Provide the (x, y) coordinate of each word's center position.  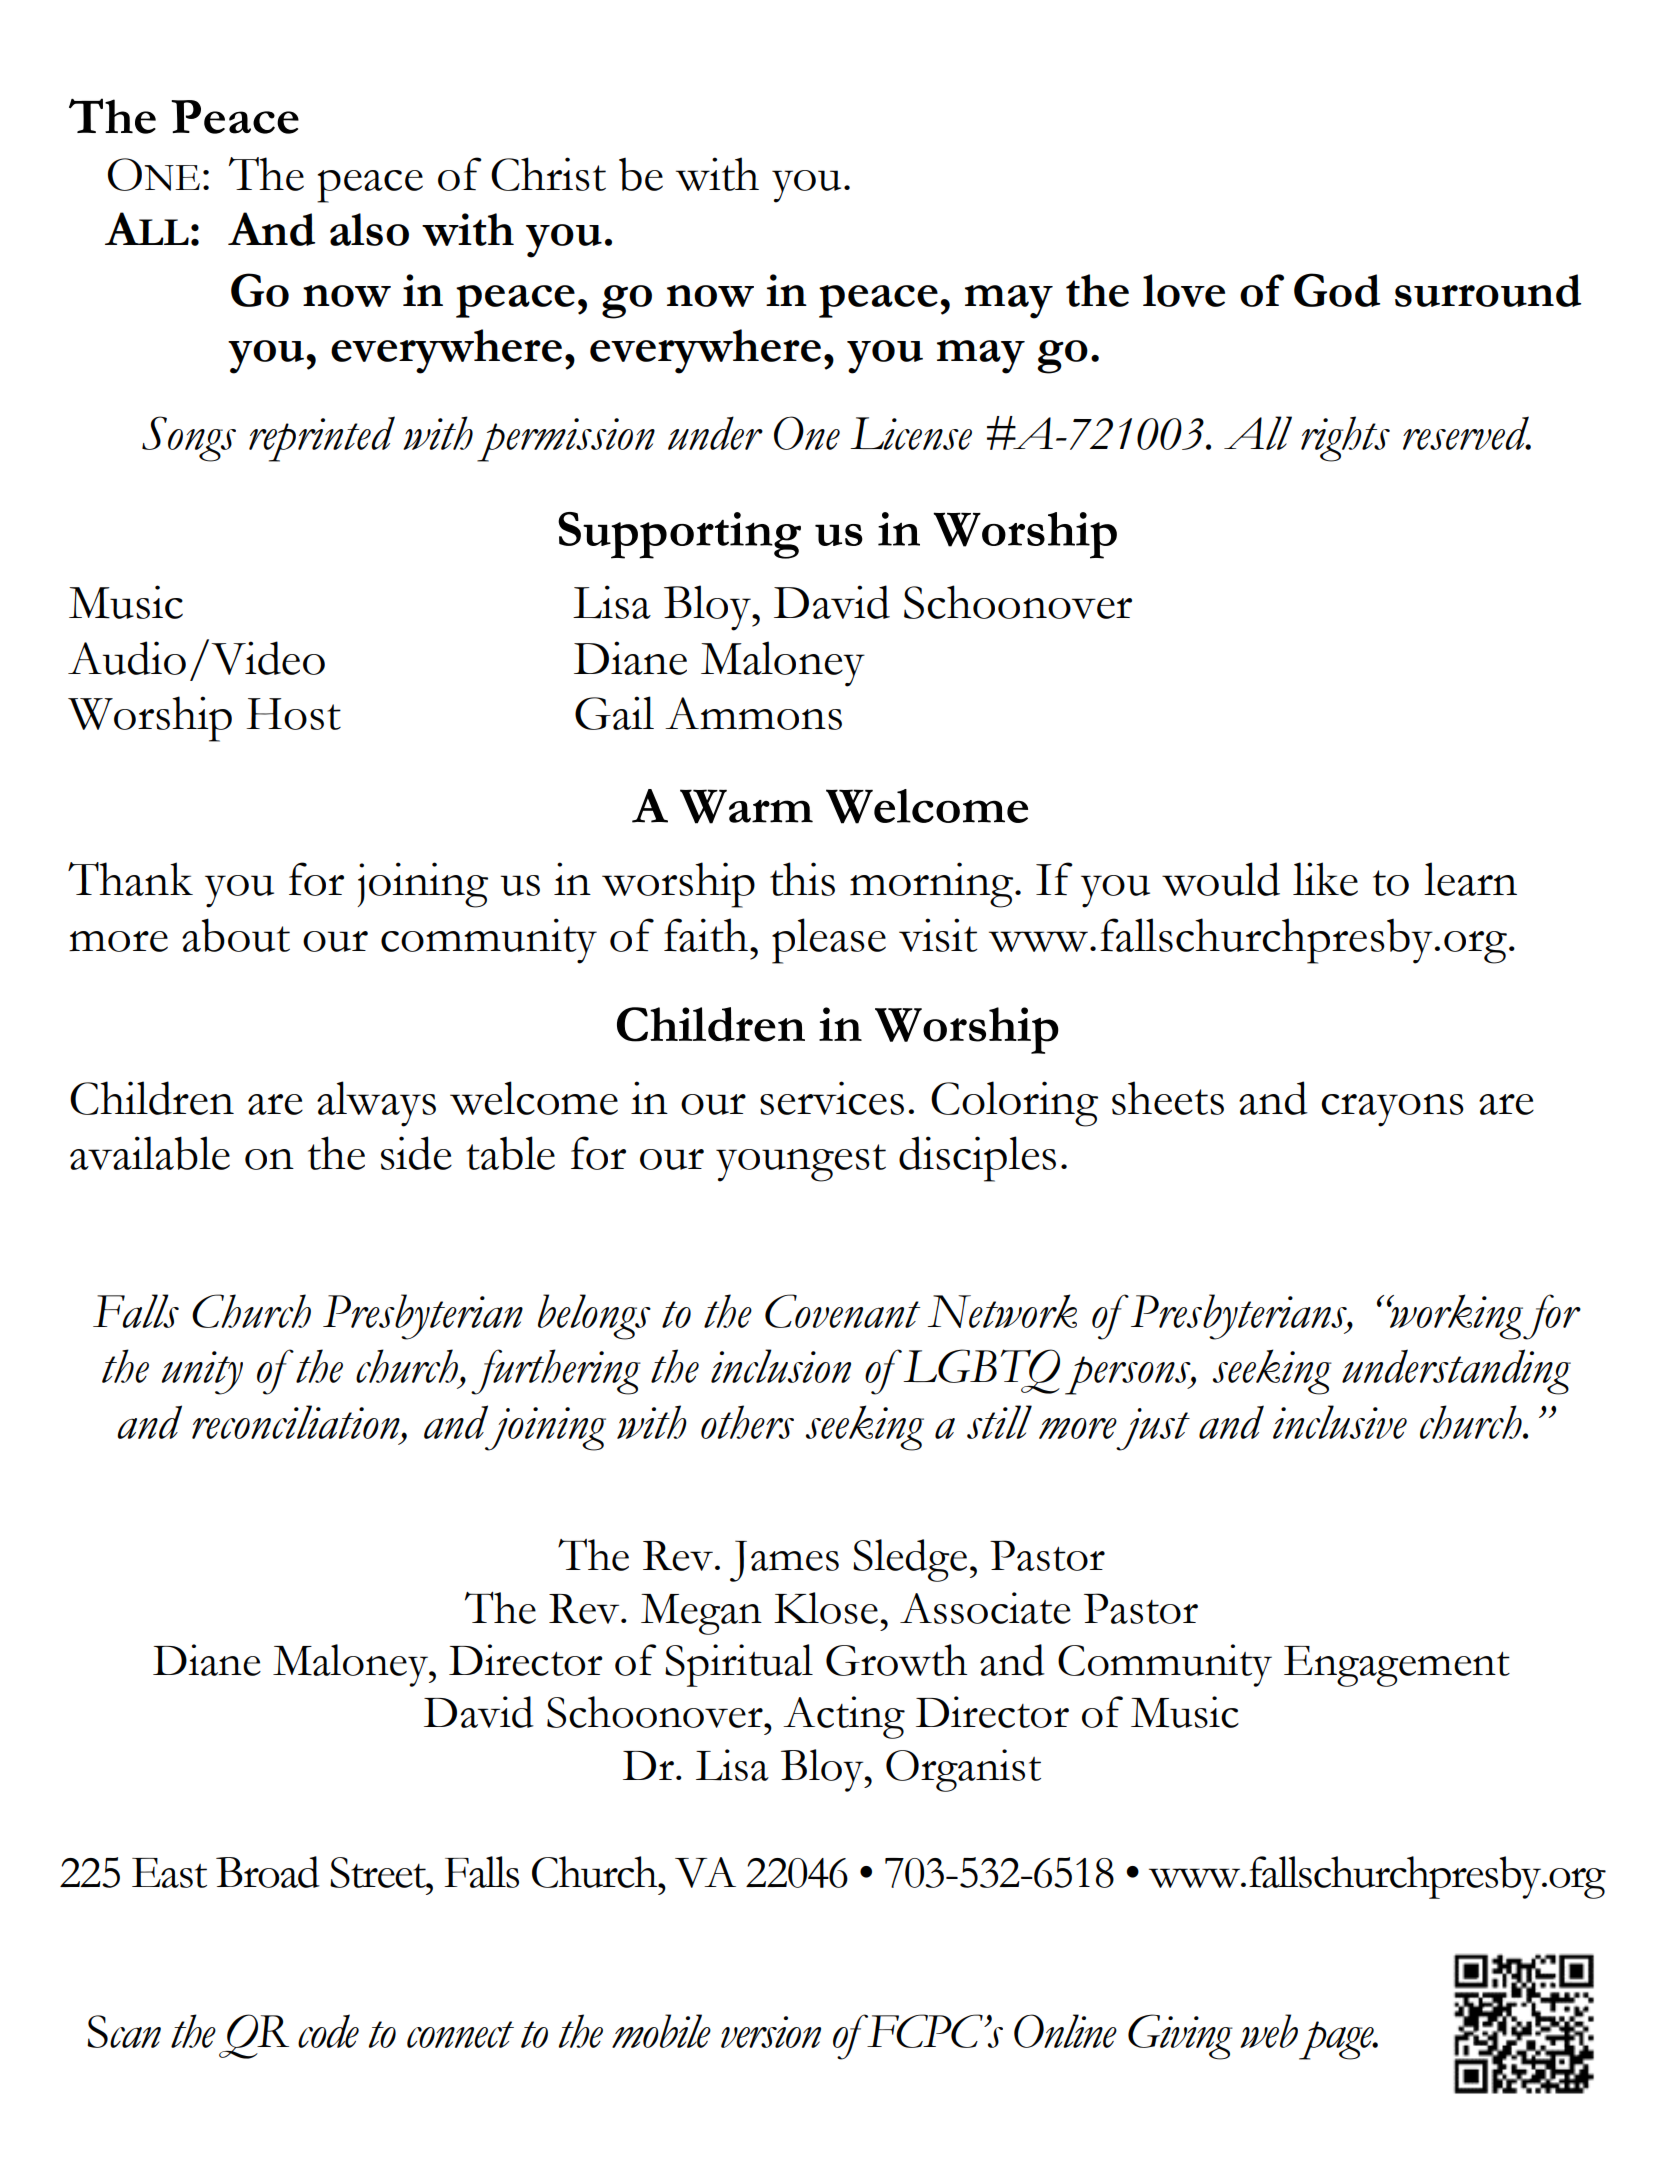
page (1337, 2040)
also (369, 229)
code (328, 2031)
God (1337, 290)
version (771, 2032)
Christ (548, 174)
